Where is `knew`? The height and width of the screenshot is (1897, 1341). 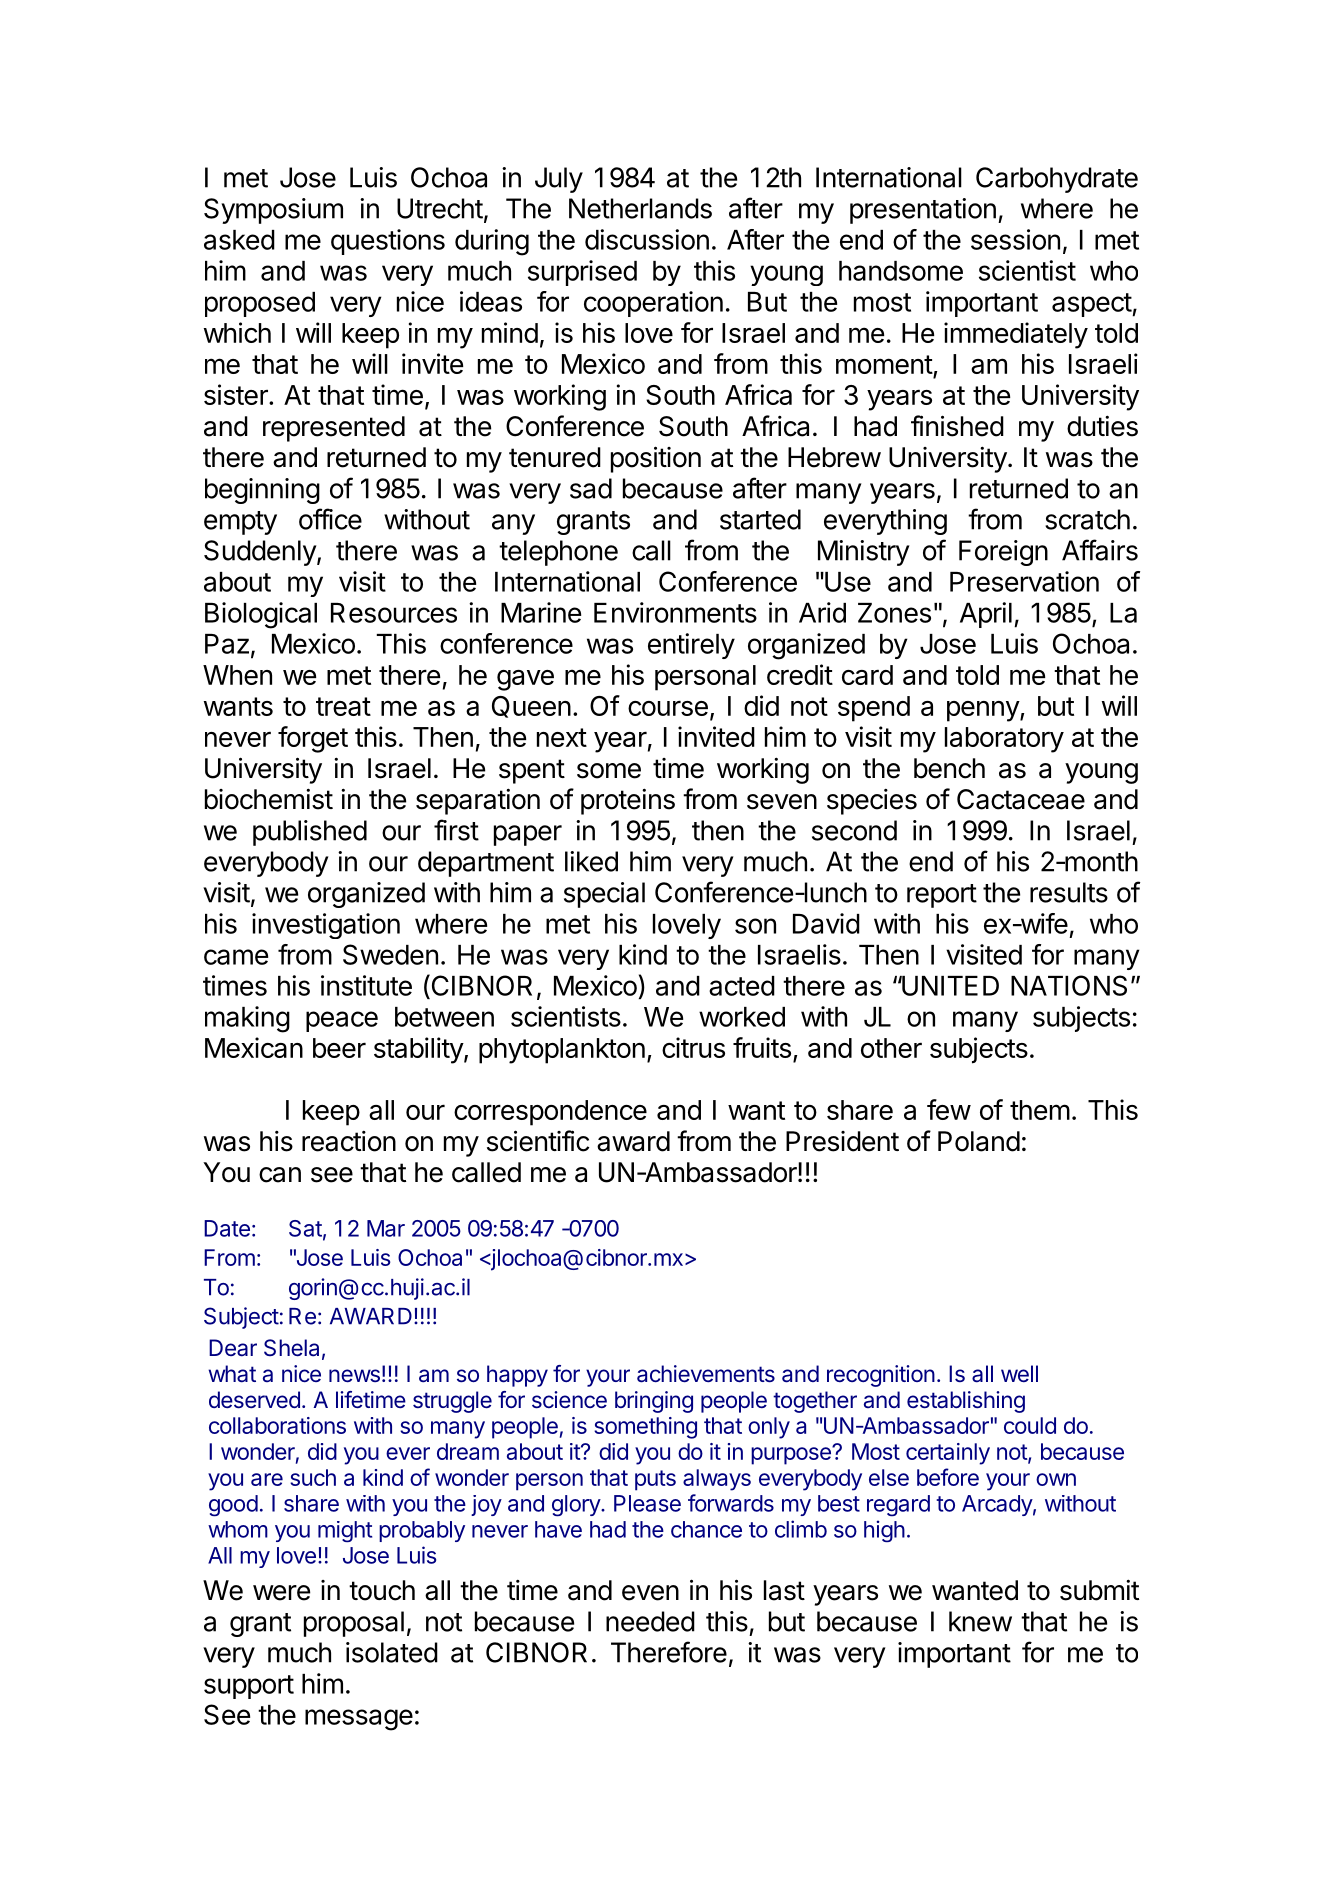
knew is located at coordinates (980, 1621).
